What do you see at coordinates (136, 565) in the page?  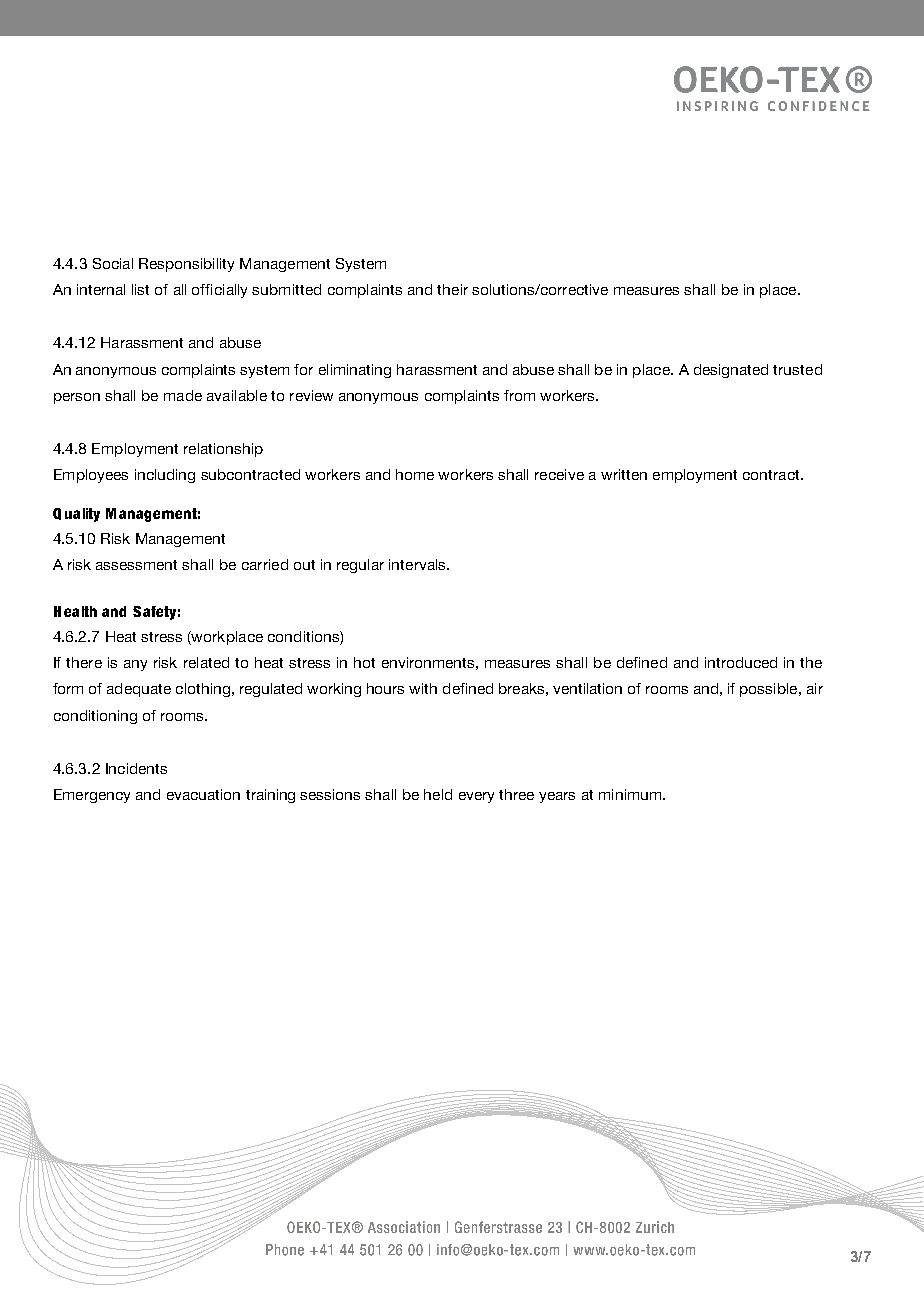 I see `assessment` at bounding box center [136, 565].
